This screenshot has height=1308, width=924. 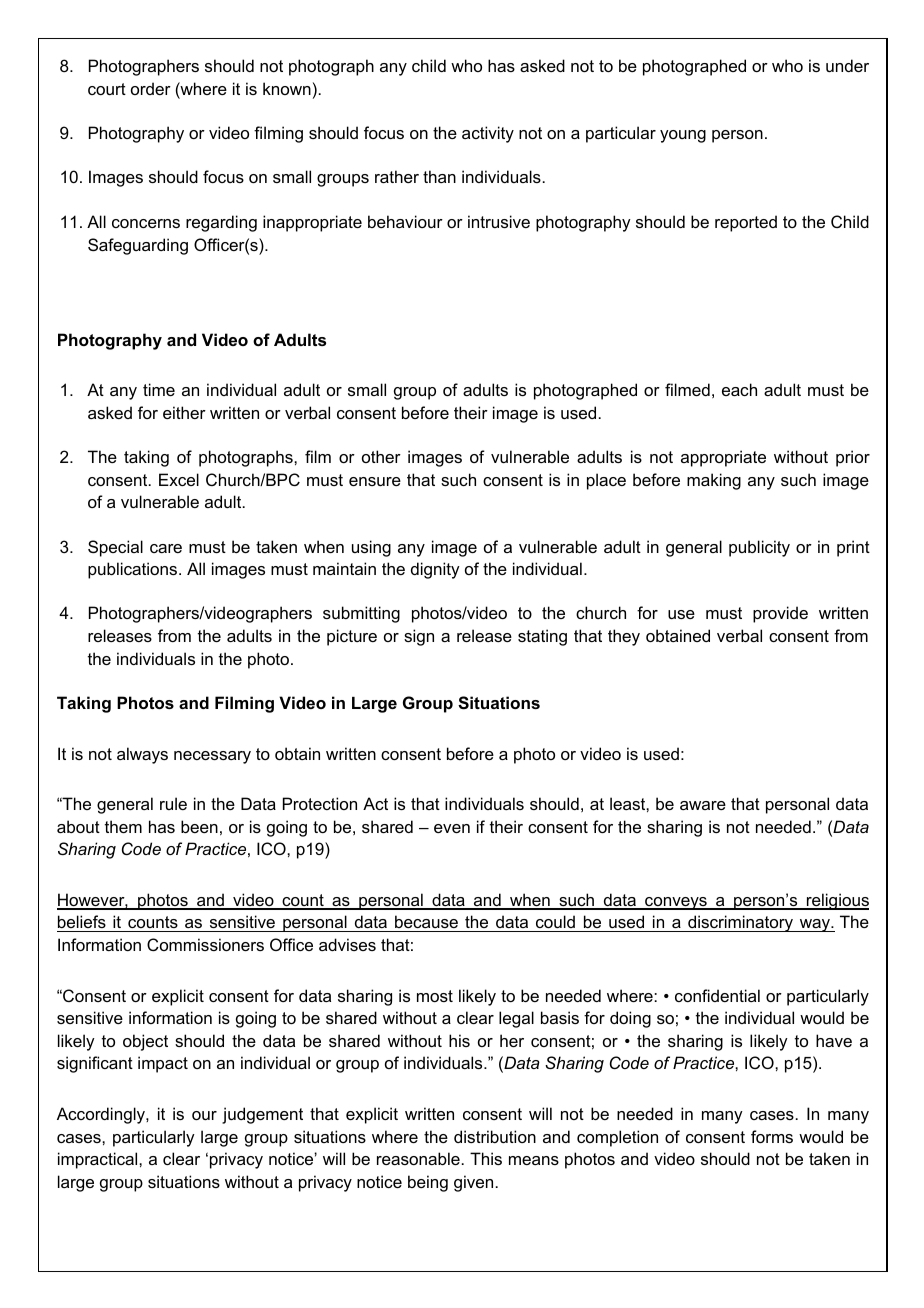 I want to click on other, so click(x=381, y=456).
